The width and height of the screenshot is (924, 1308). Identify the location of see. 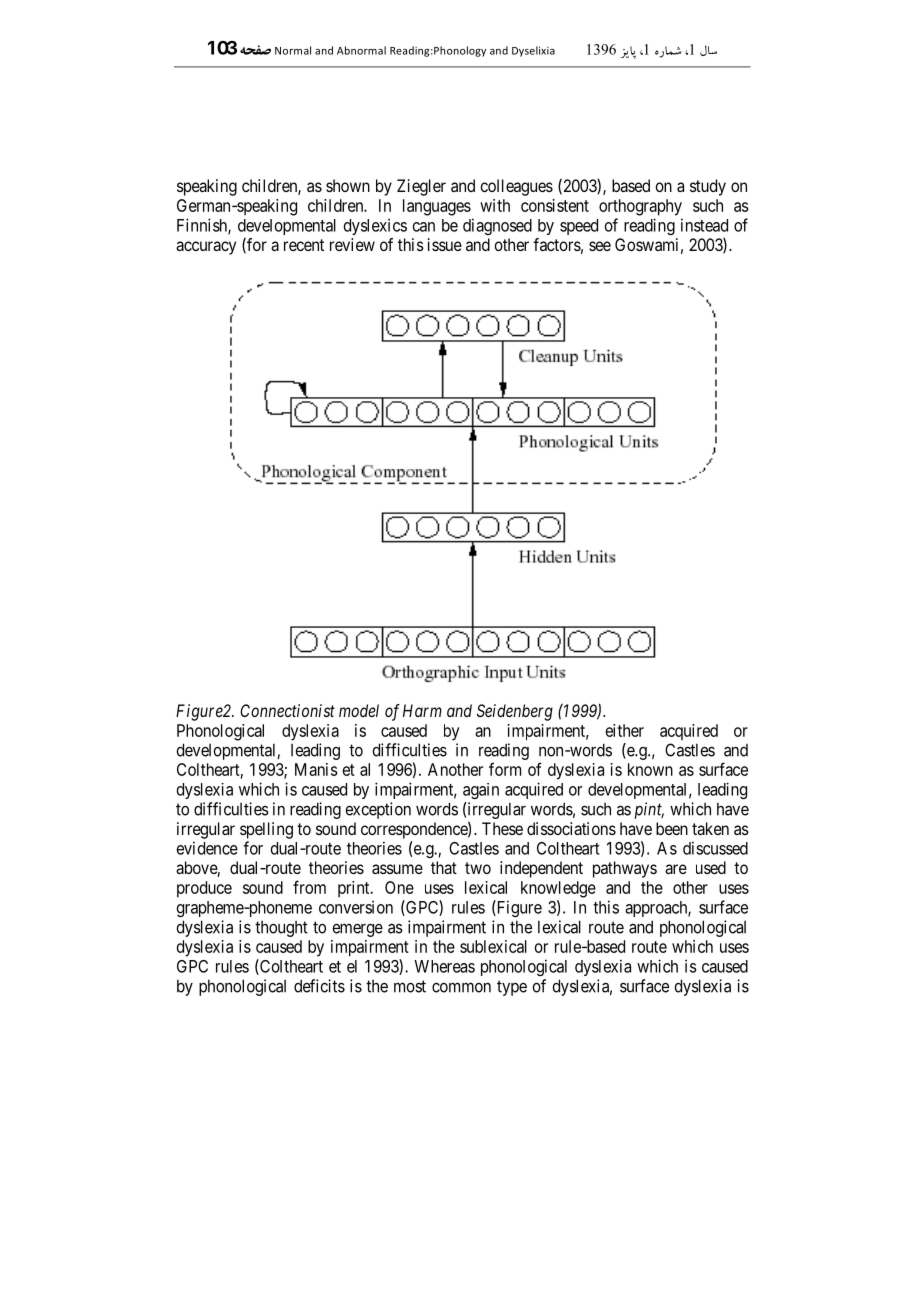
(600, 246).
